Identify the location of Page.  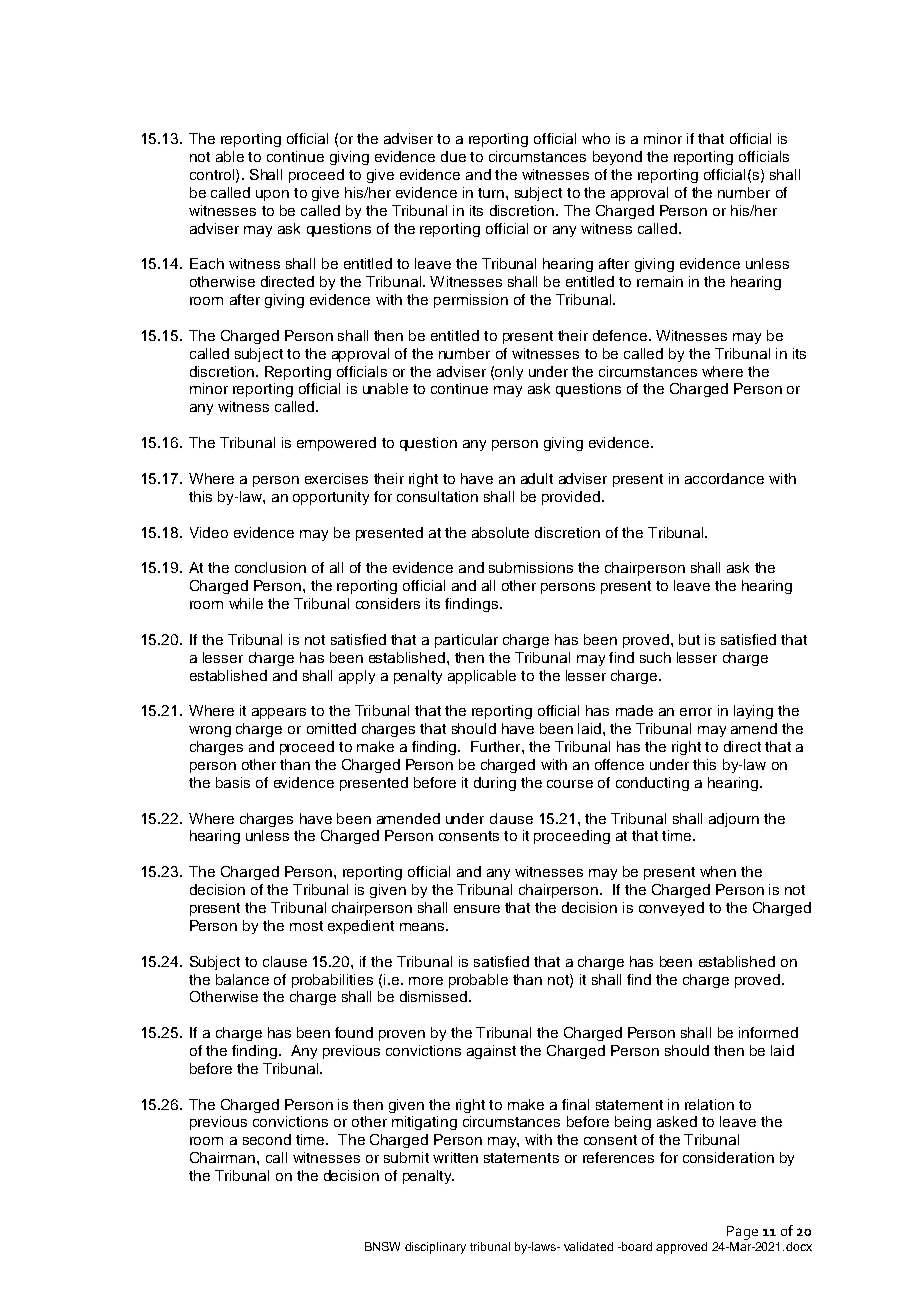
(742, 1233).
